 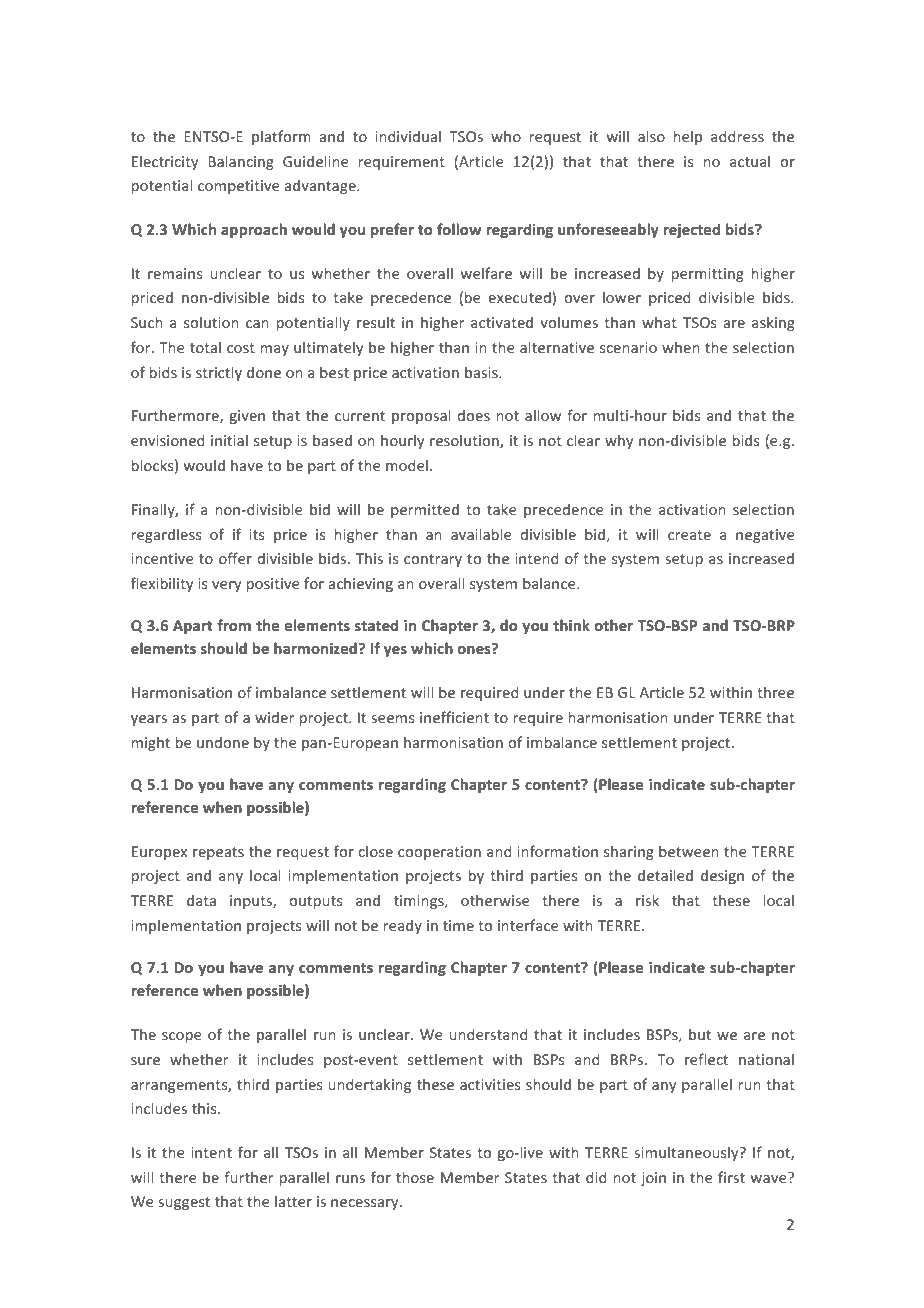 I want to click on simultaneously, so click(x=687, y=1153).
